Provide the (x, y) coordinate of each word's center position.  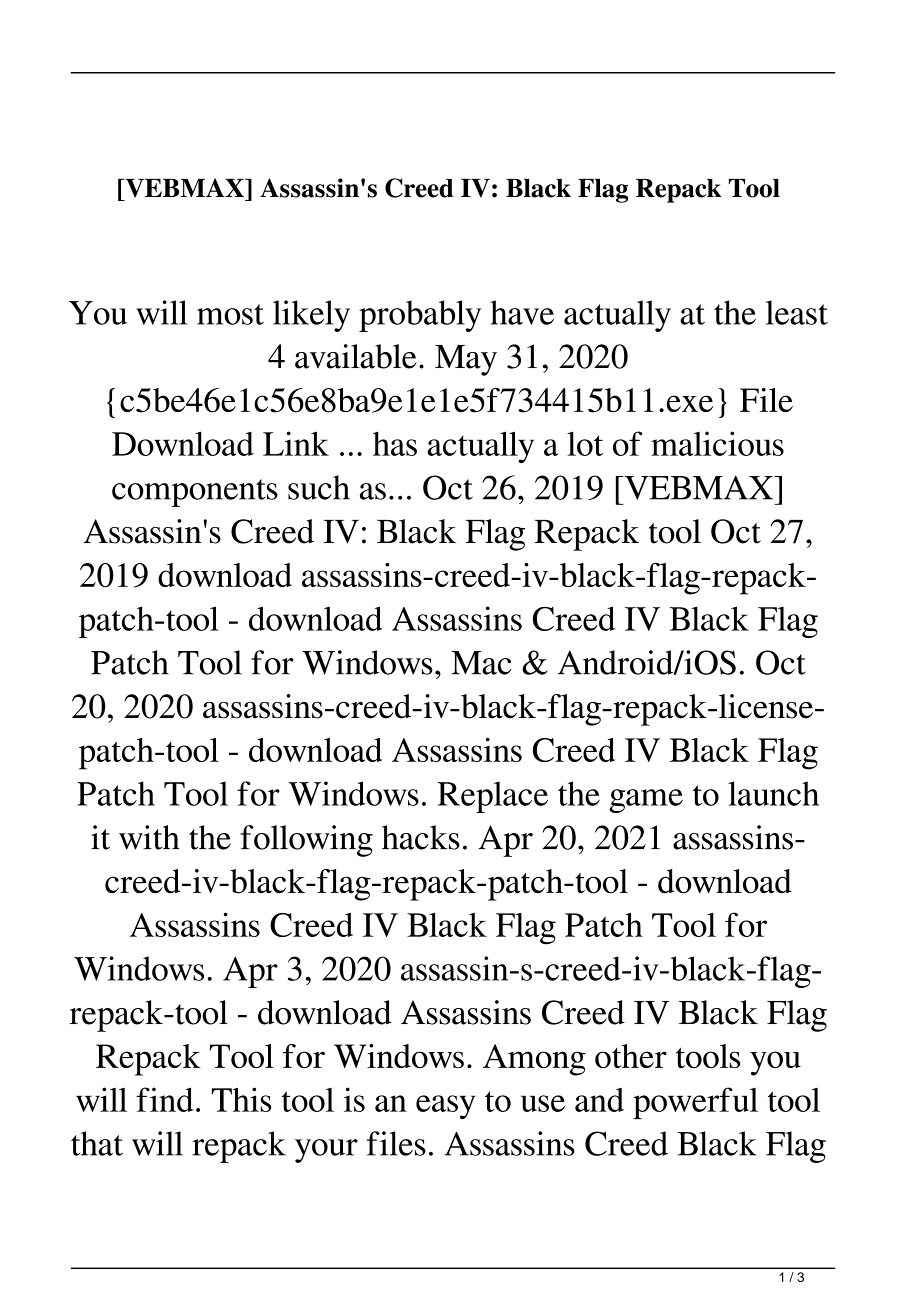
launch (773, 793)
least (797, 312)
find (164, 1099)
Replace (492, 797)
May (466, 360)
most (230, 314)
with (149, 837)
